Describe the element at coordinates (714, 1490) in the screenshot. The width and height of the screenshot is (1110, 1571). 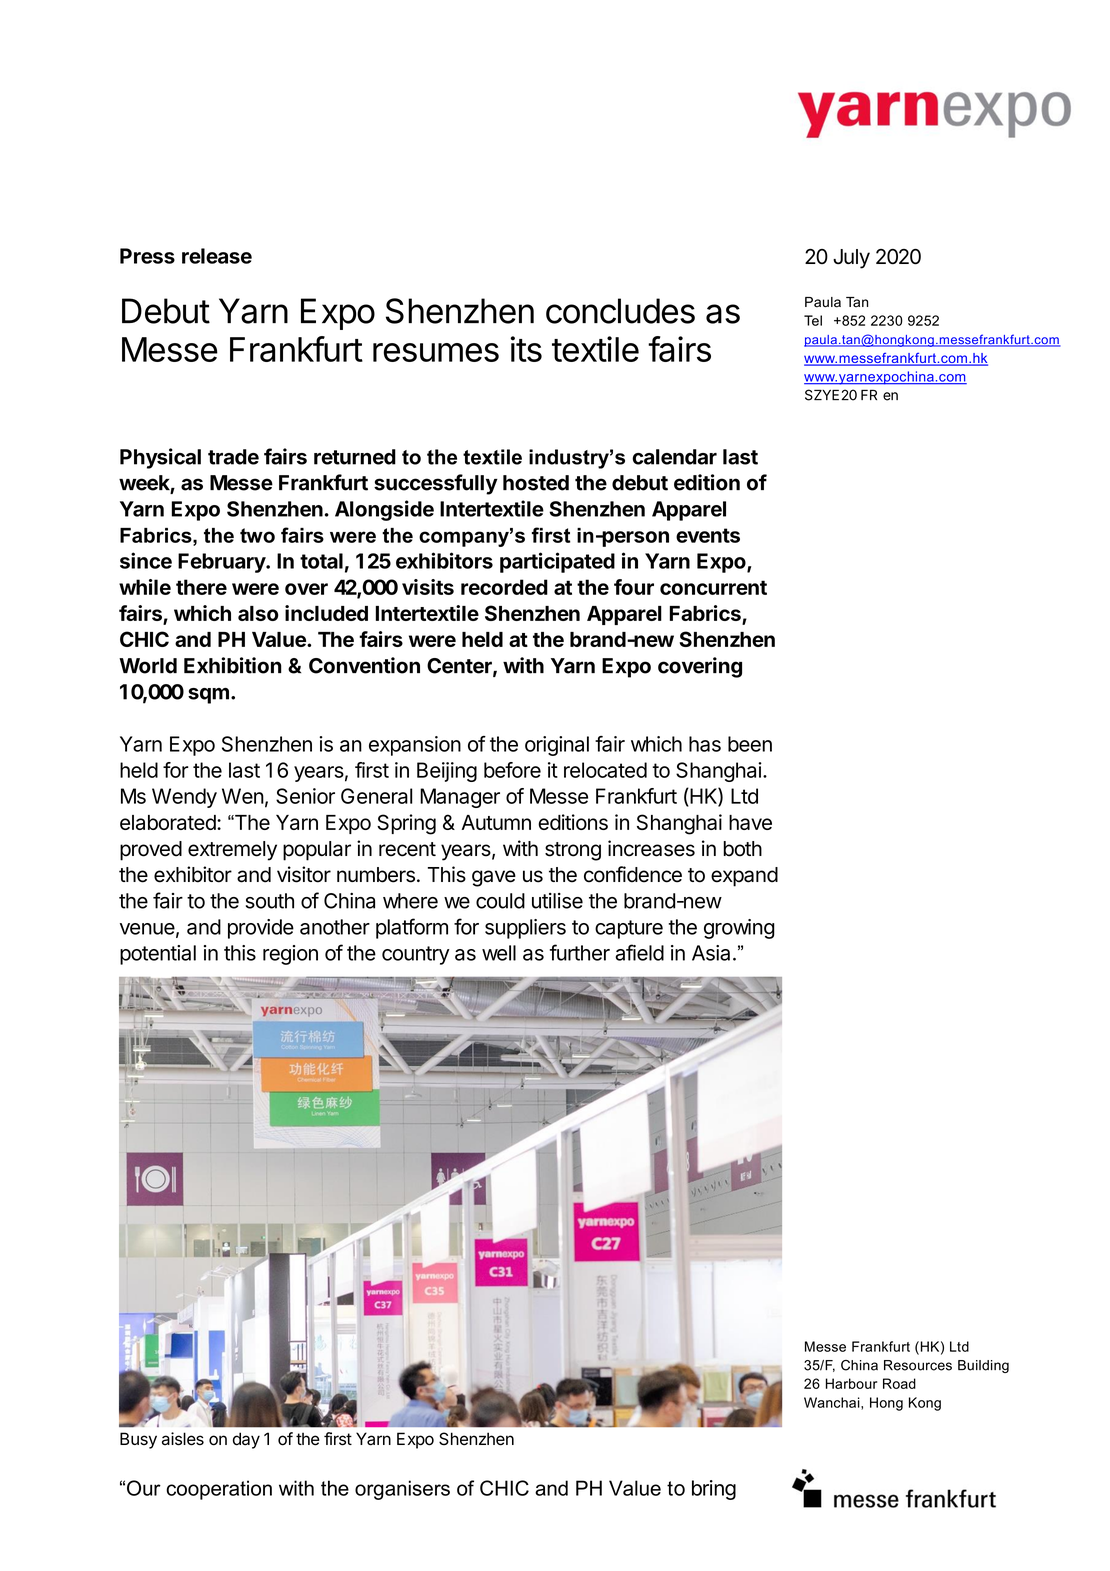
I see `bring` at that location.
